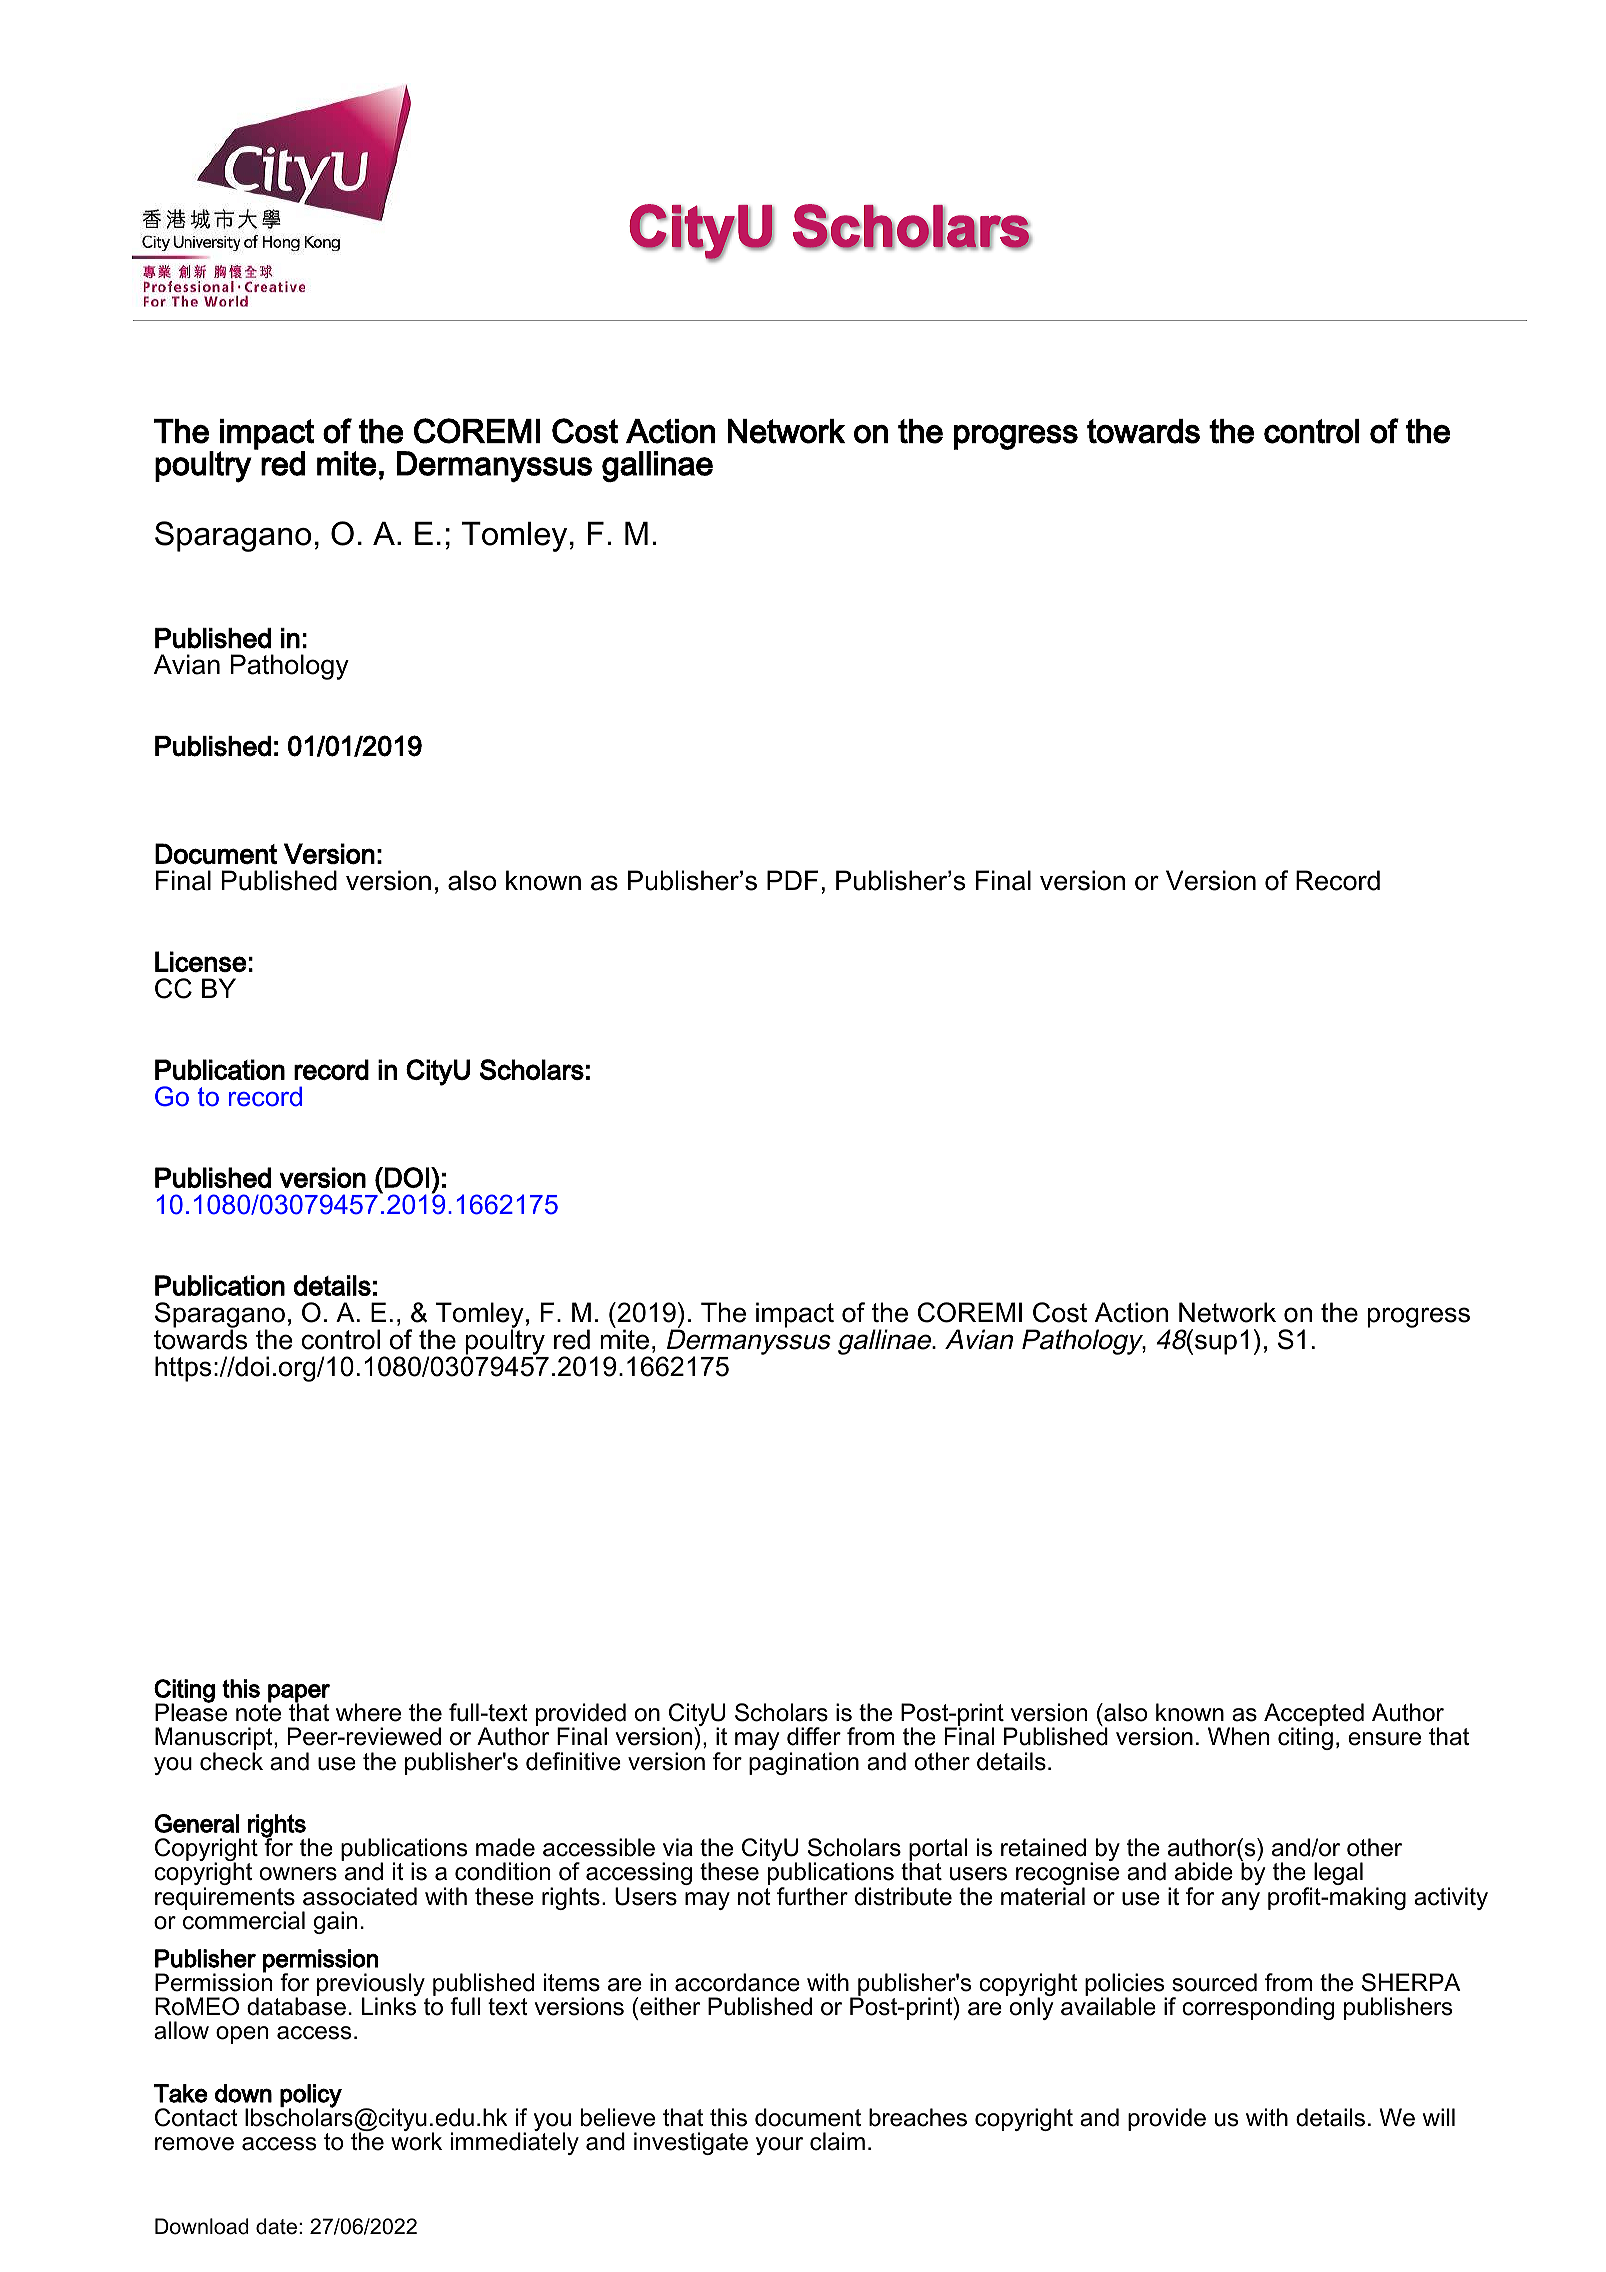 The height and width of the image is (2272, 1606). Describe the element at coordinates (1384, 1739) in the image. I see `ensure` at that location.
